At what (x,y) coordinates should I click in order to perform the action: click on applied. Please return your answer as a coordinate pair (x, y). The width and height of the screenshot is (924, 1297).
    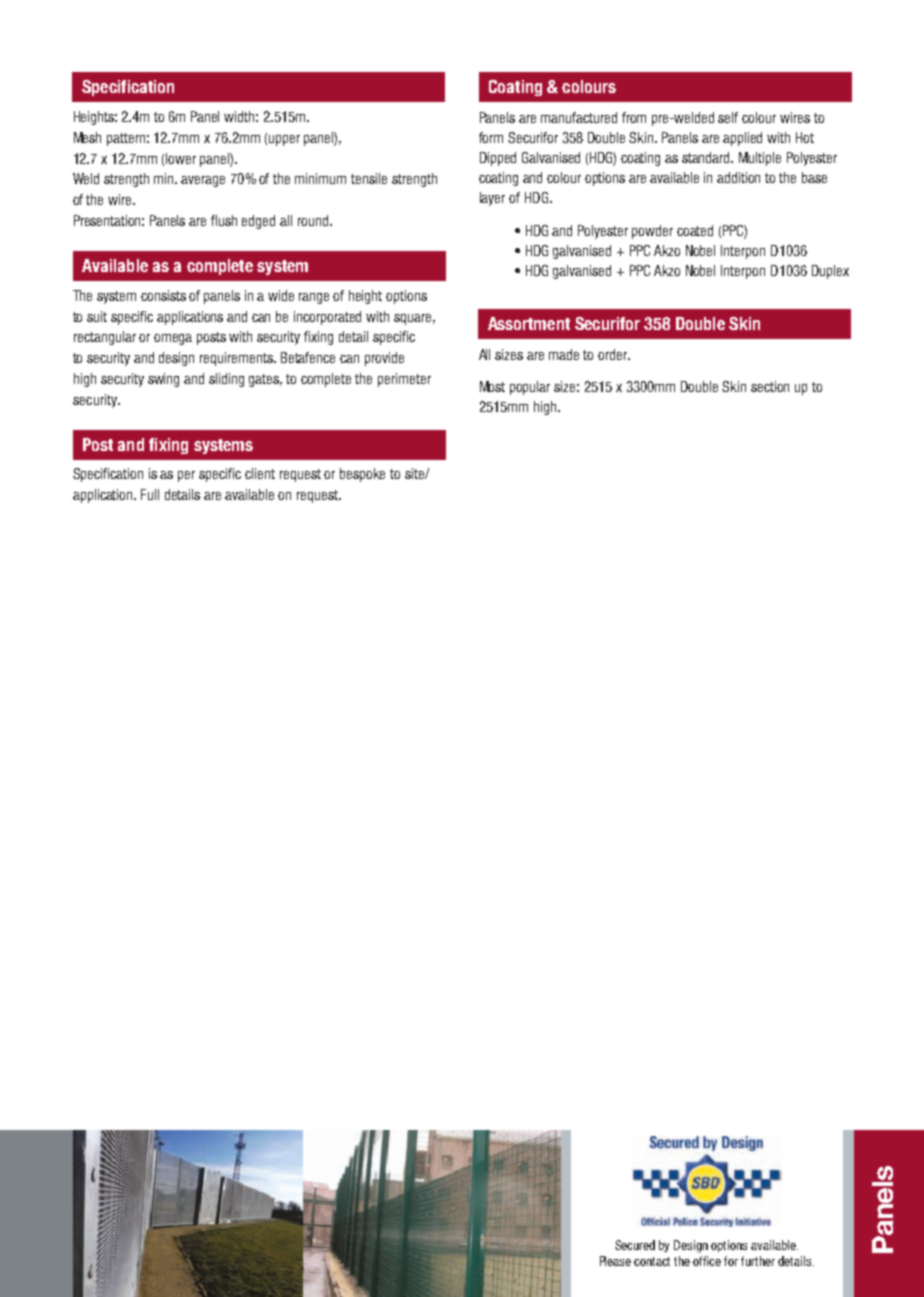
    Looking at the image, I should click on (742, 139).
